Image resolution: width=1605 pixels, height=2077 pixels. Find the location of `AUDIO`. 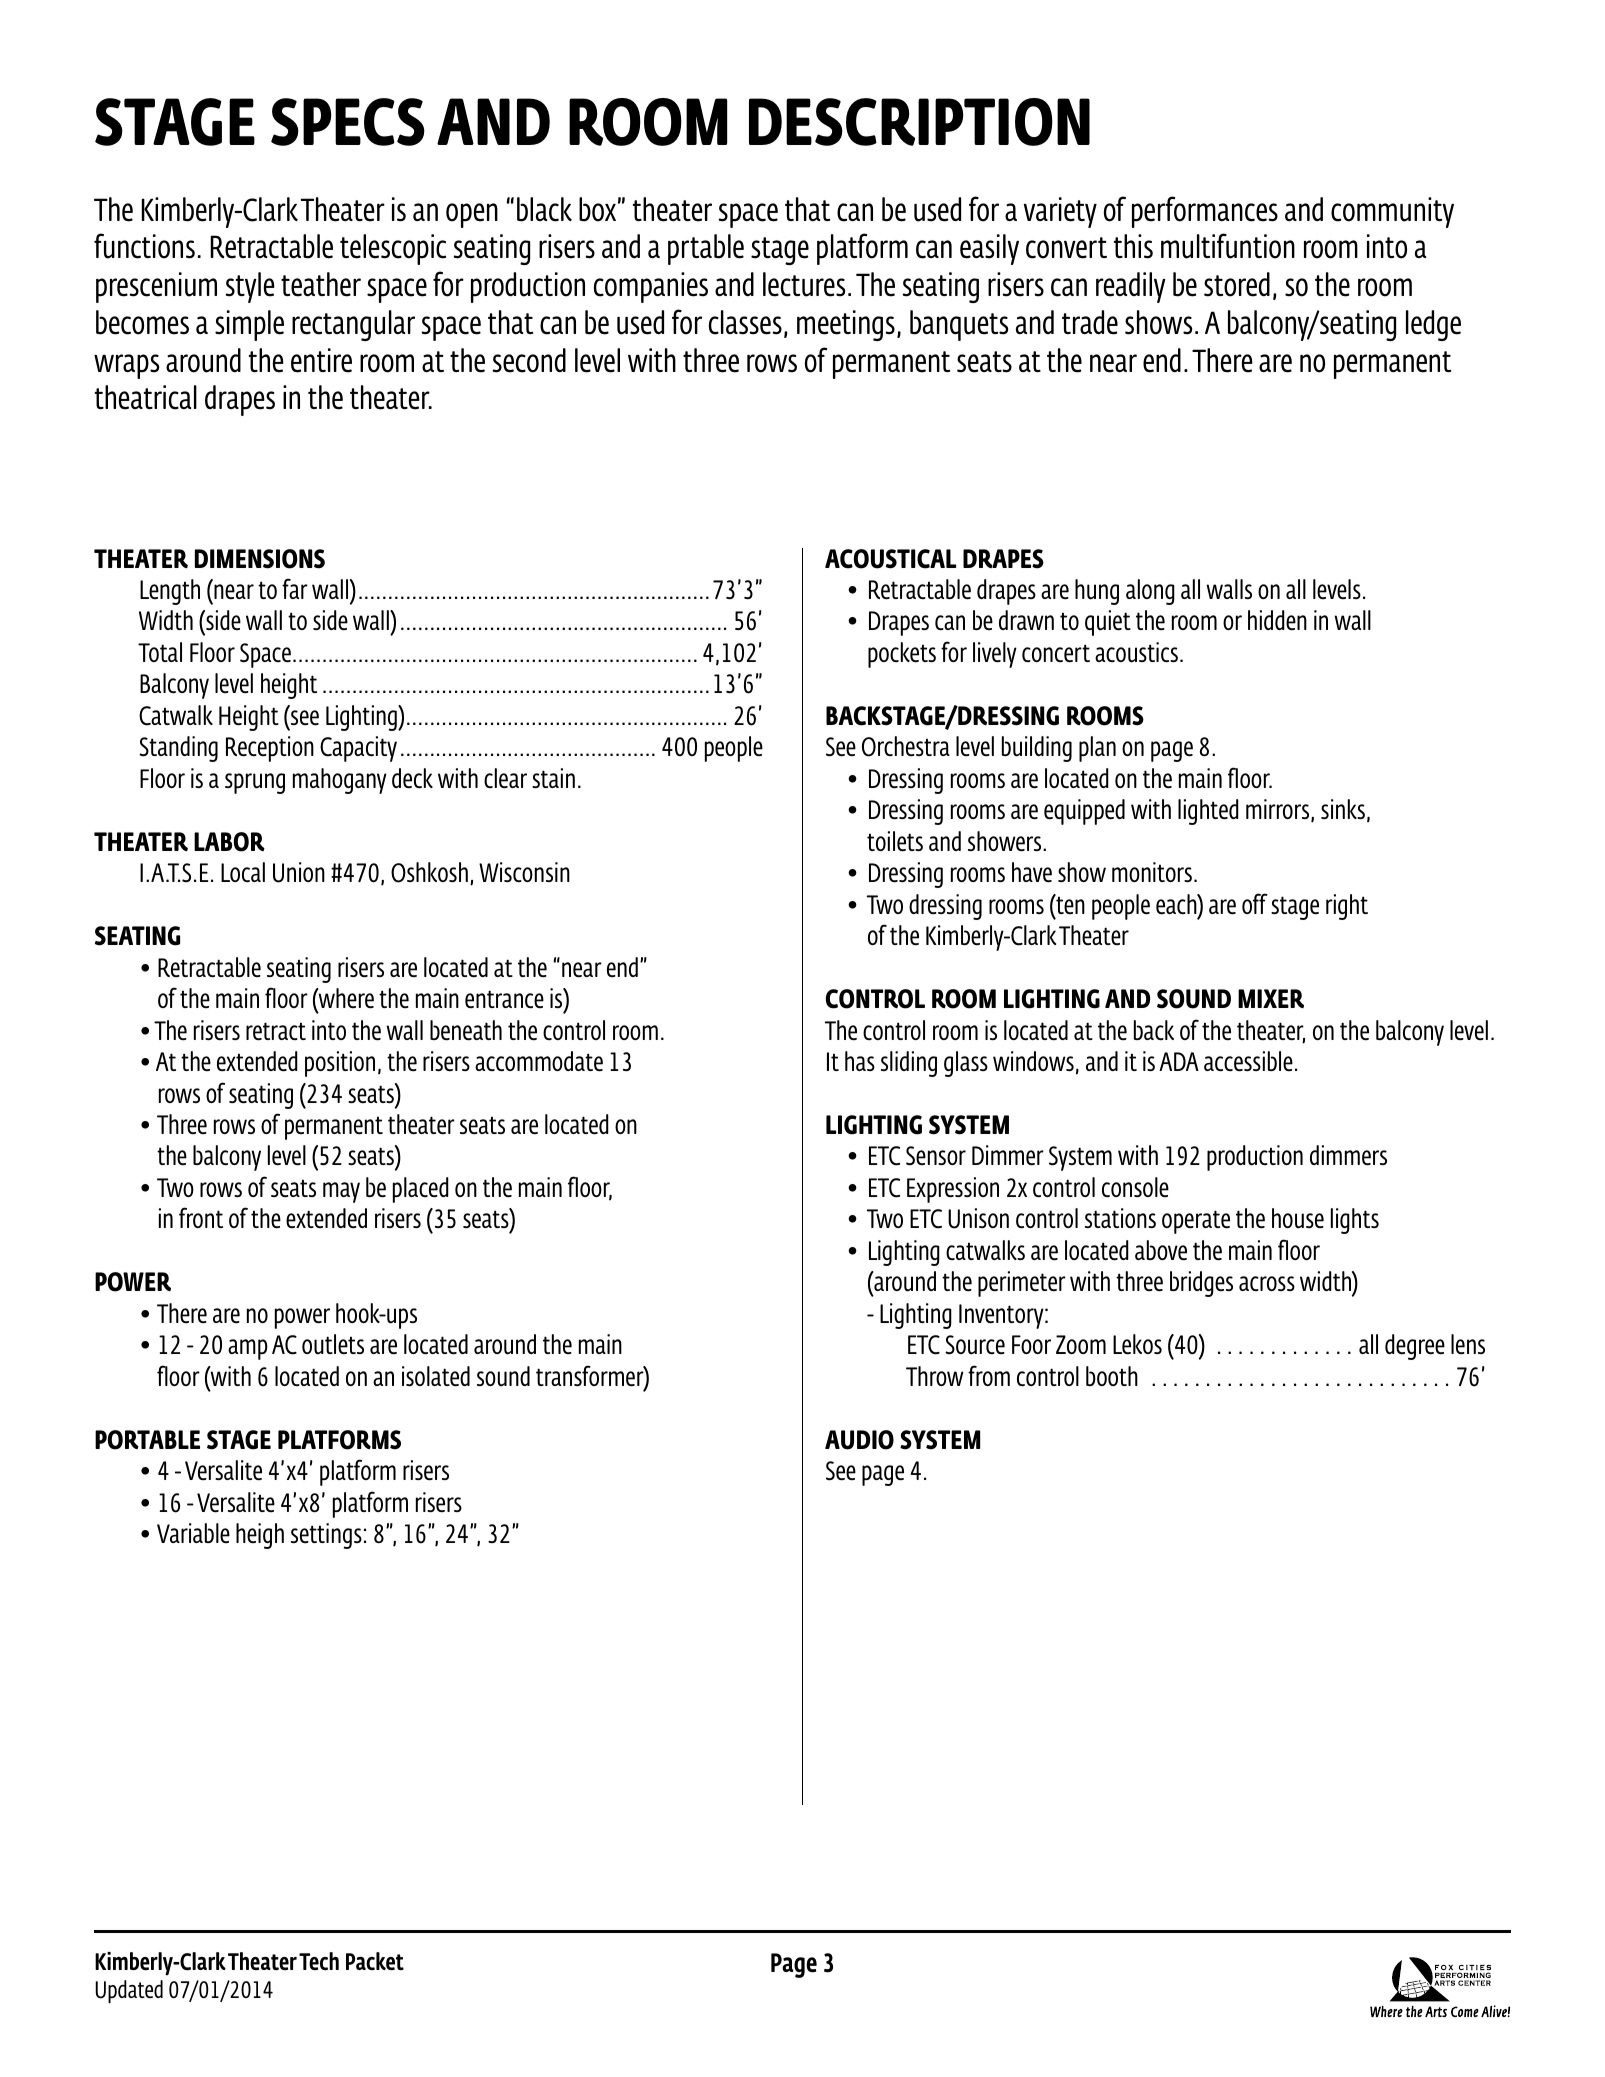

AUDIO is located at coordinates (859, 1440).
